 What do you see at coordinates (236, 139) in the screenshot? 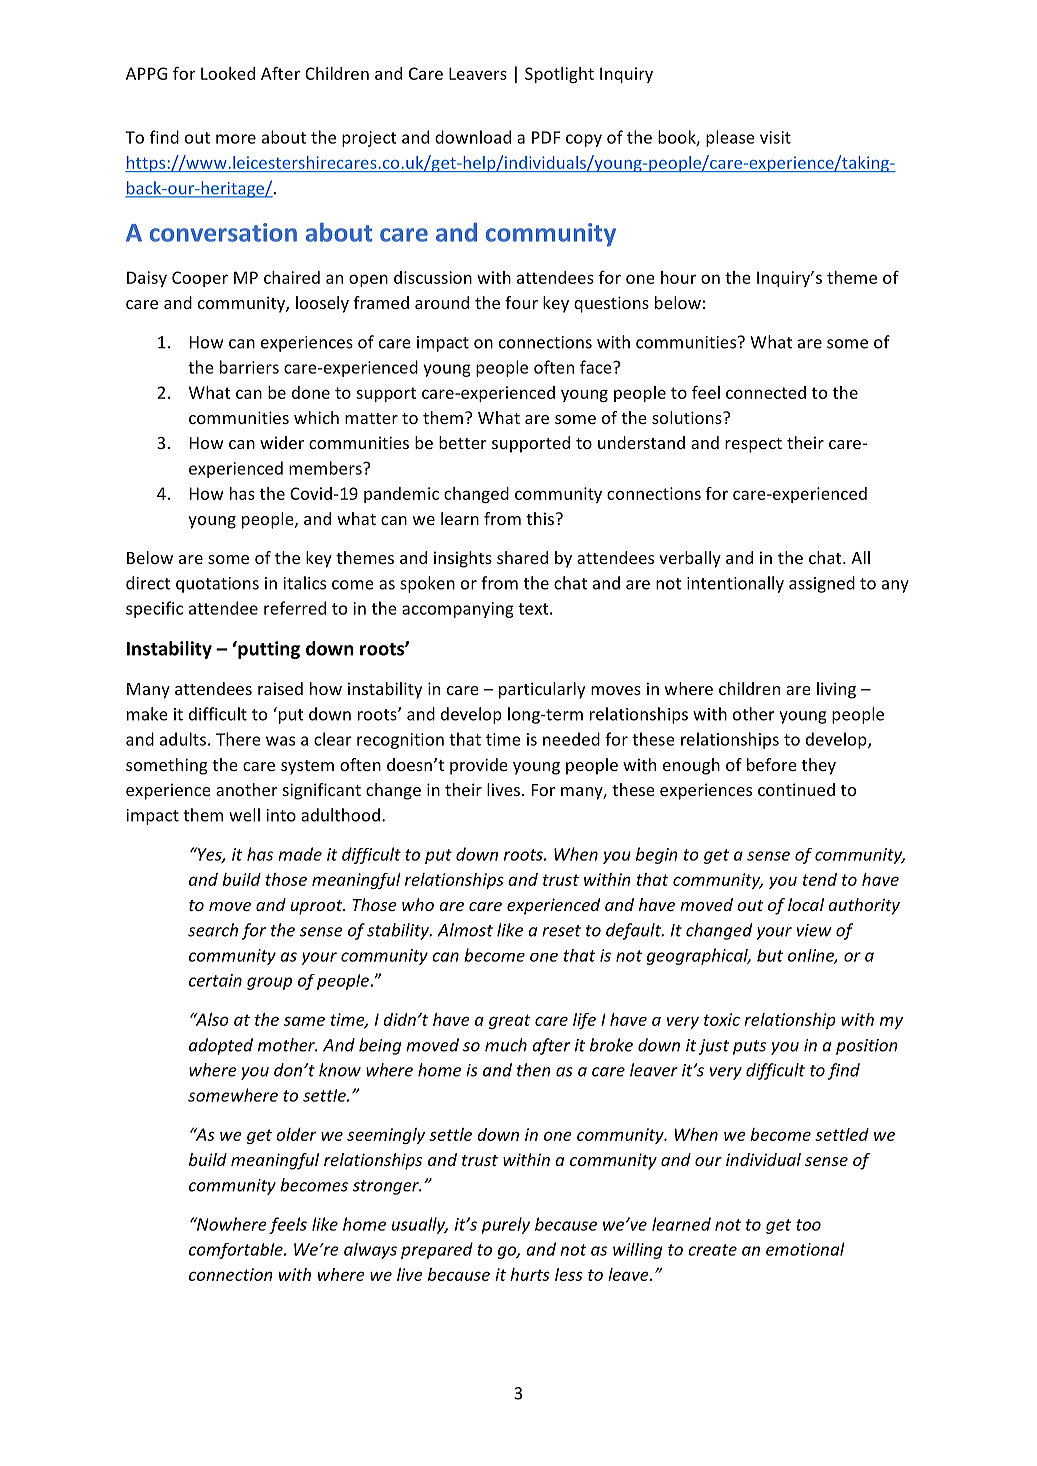
I see `more` at bounding box center [236, 139].
